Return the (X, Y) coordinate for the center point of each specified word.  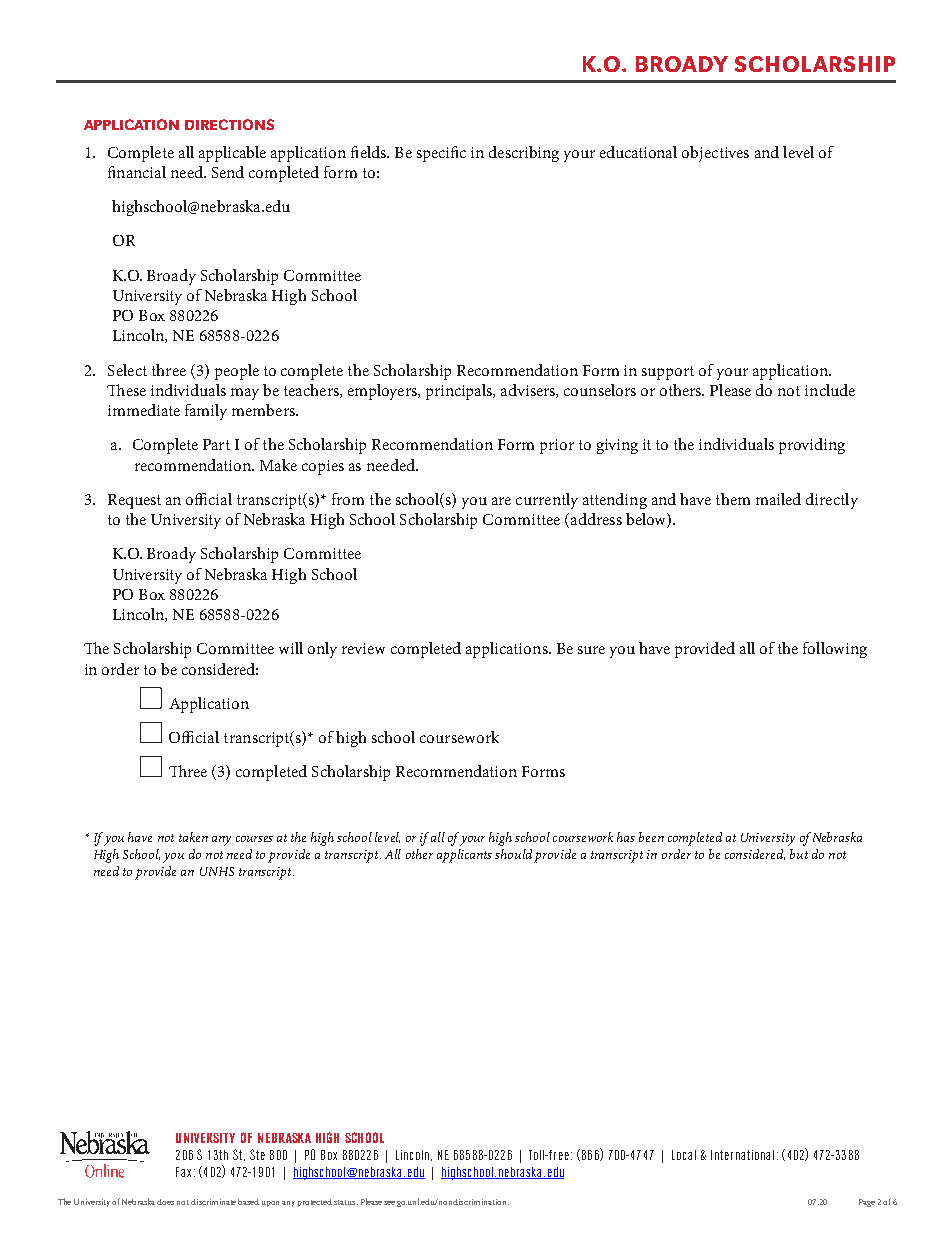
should (513, 854)
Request (134, 501)
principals (460, 392)
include (830, 390)
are (501, 501)
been (651, 837)
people (237, 372)
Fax (183, 1172)
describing (524, 154)
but (799, 854)
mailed (778, 499)
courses (254, 839)
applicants (464, 856)
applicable (232, 154)
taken (193, 837)
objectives (715, 154)
